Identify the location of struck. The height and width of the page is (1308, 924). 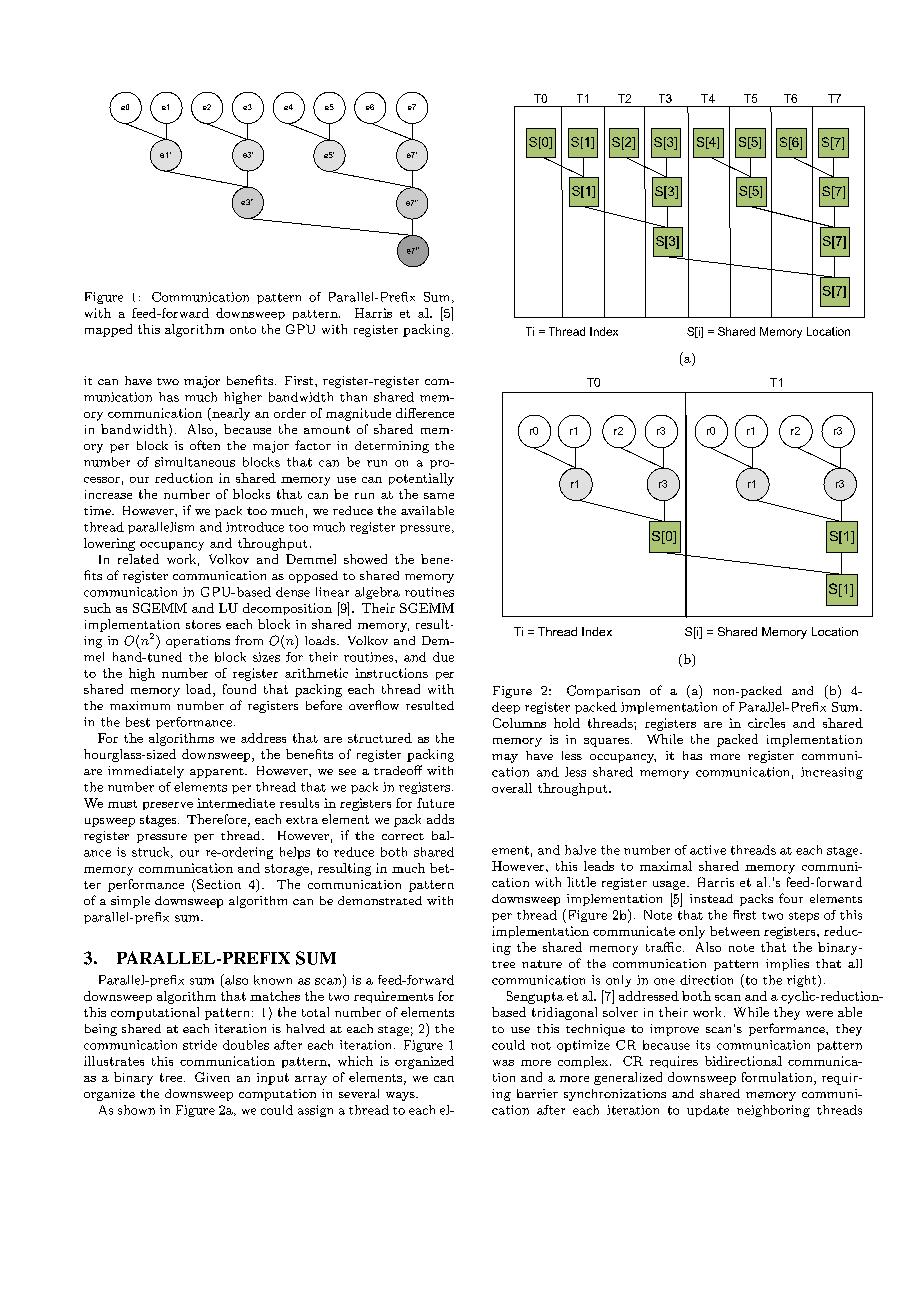
(152, 852).
